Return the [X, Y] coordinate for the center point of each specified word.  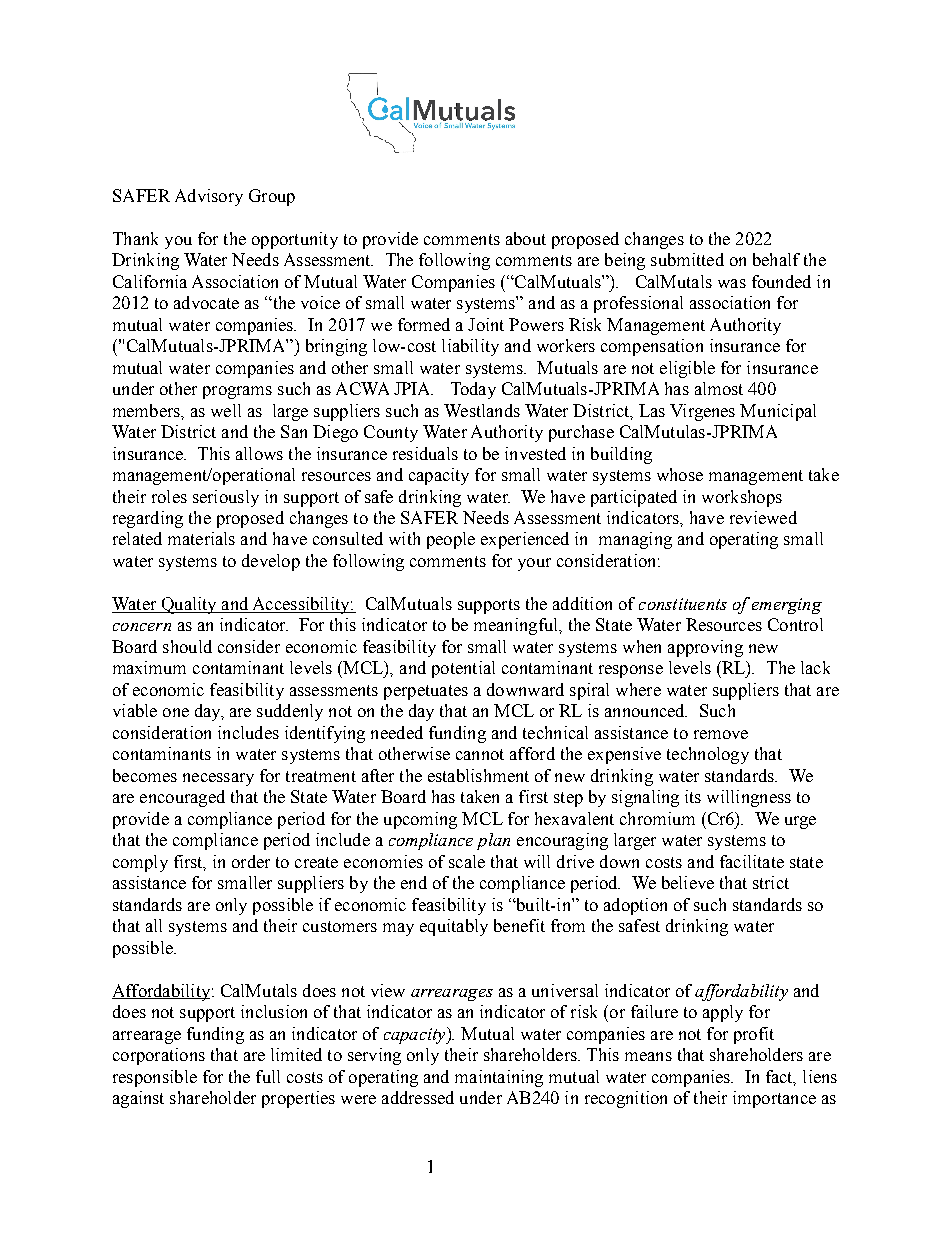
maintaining [499, 1078]
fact [781, 1077]
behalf [776, 259]
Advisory [209, 197]
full [268, 1076]
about [526, 238]
